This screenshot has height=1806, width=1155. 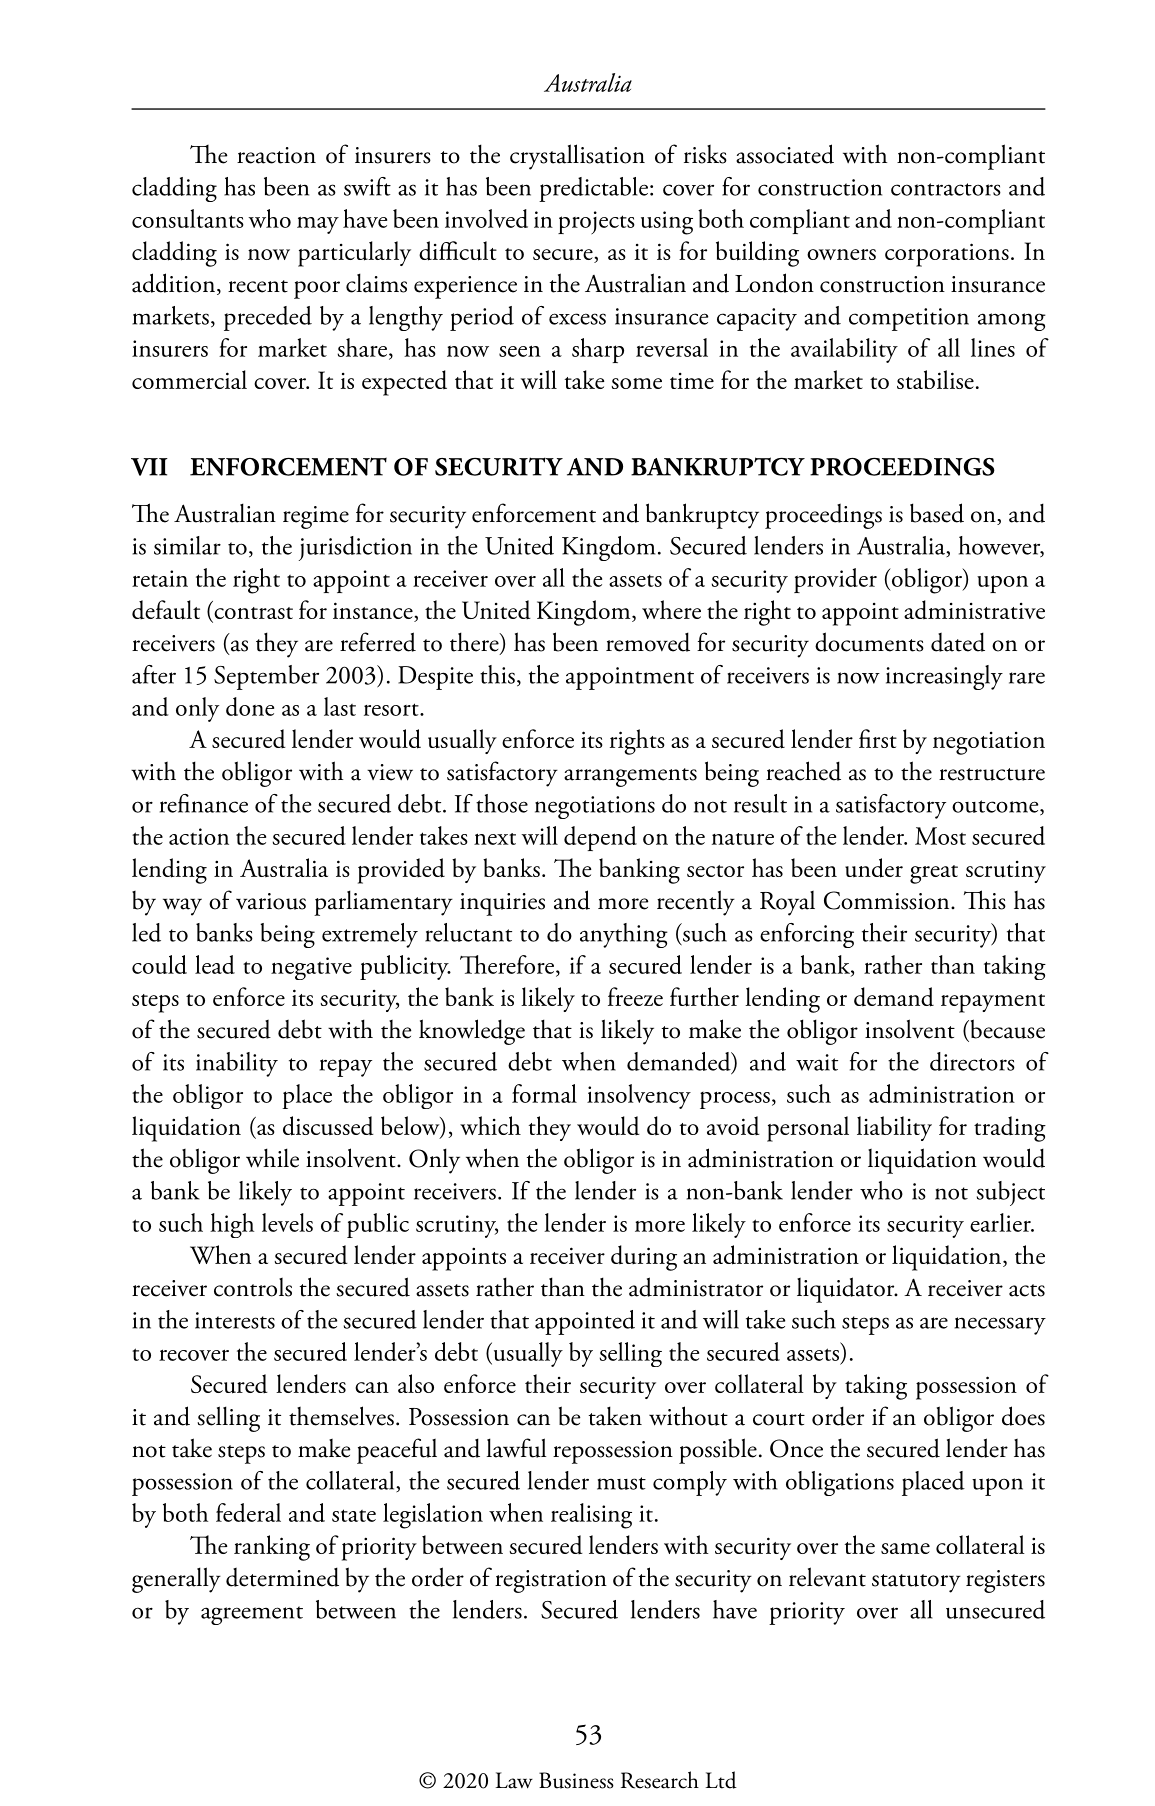 I want to click on may, so click(x=318, y=225).
